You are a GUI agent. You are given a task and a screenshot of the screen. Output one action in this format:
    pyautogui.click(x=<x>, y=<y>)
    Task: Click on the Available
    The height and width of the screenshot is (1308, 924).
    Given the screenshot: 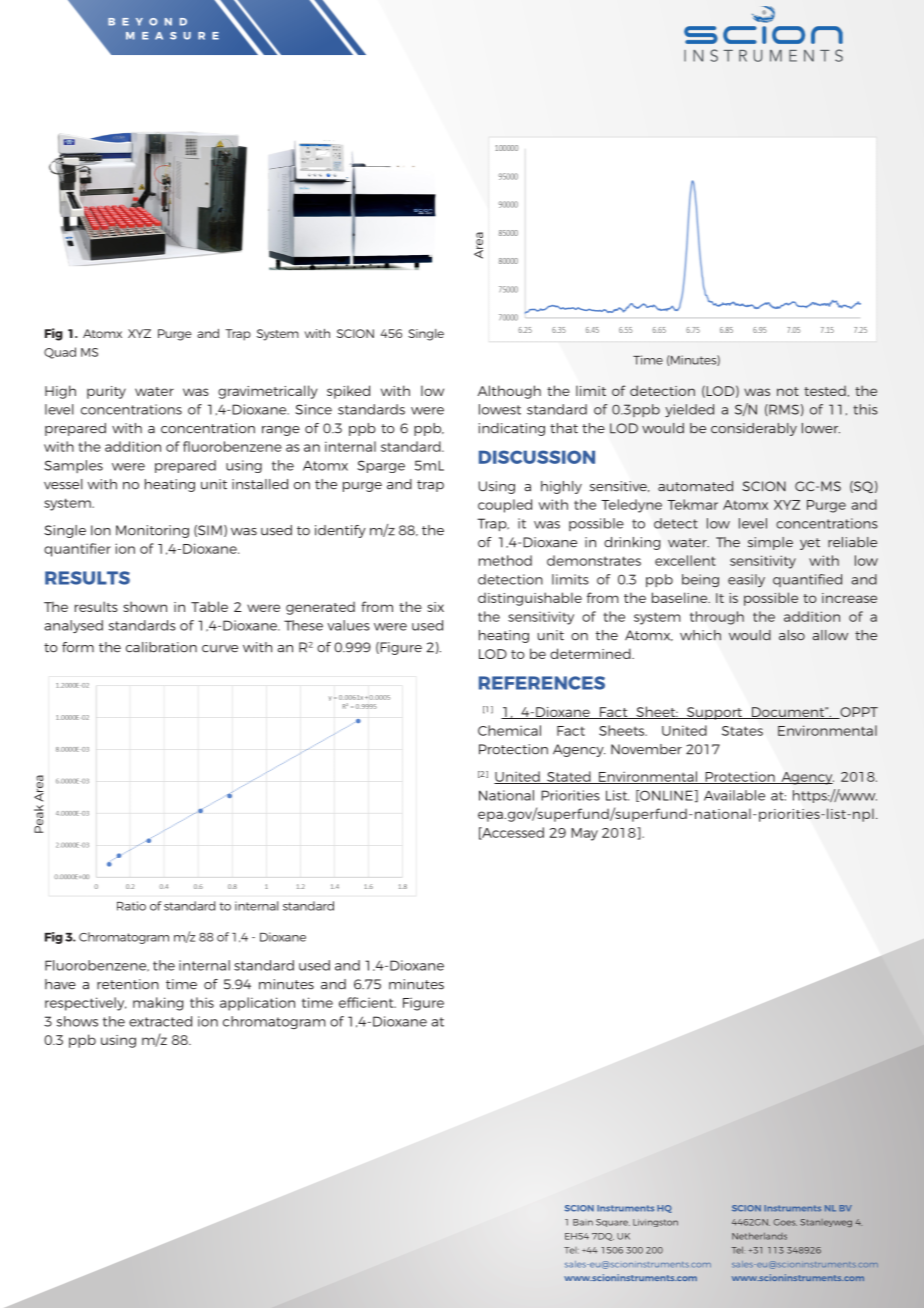 What is the action you would take?
    pyautogui.click(x=734, y=795)
